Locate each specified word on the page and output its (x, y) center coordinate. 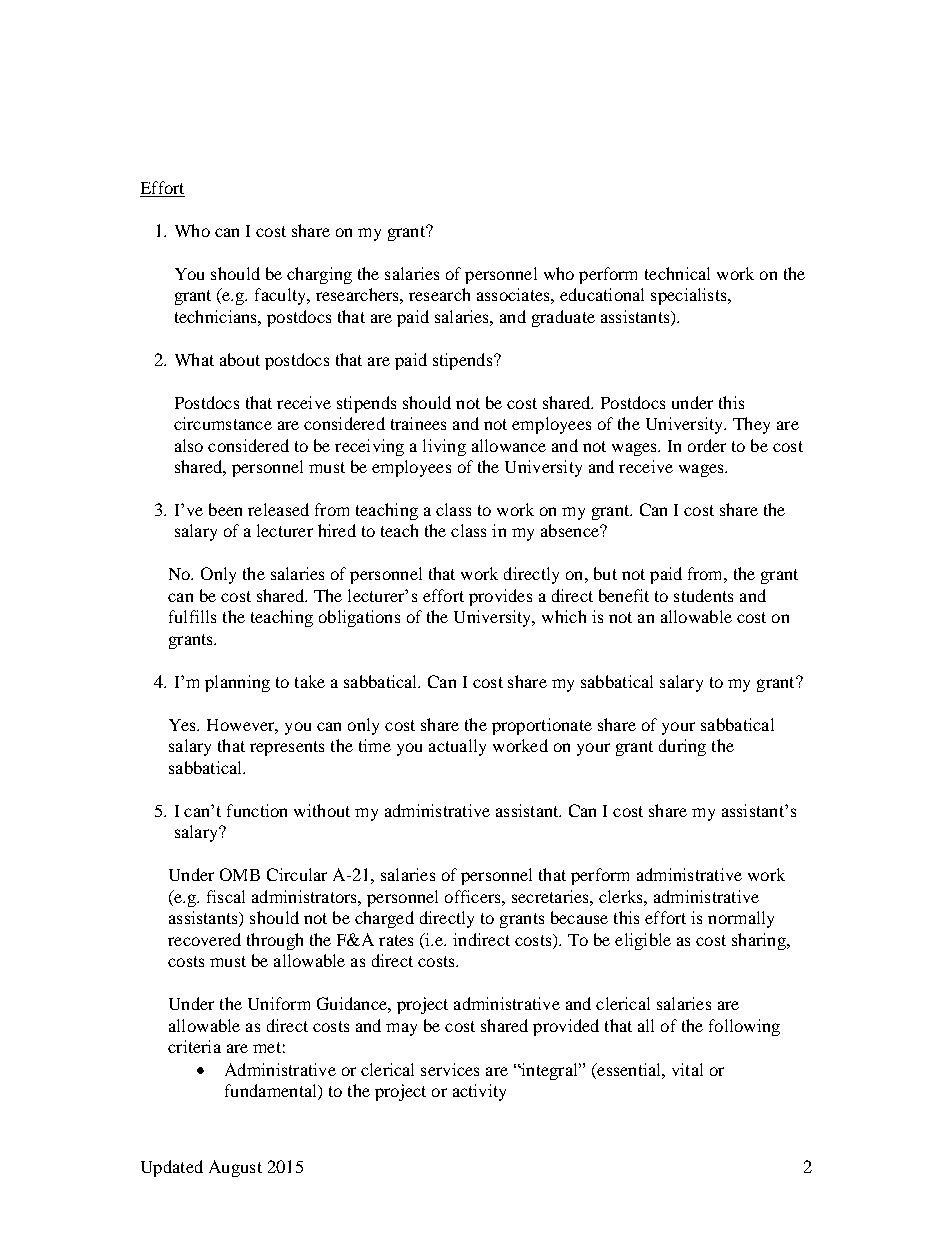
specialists (690, 296)
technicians (217, 316)
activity (479, 1092)
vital (687, 1069)
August (235, 1168)
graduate (563, 318)
